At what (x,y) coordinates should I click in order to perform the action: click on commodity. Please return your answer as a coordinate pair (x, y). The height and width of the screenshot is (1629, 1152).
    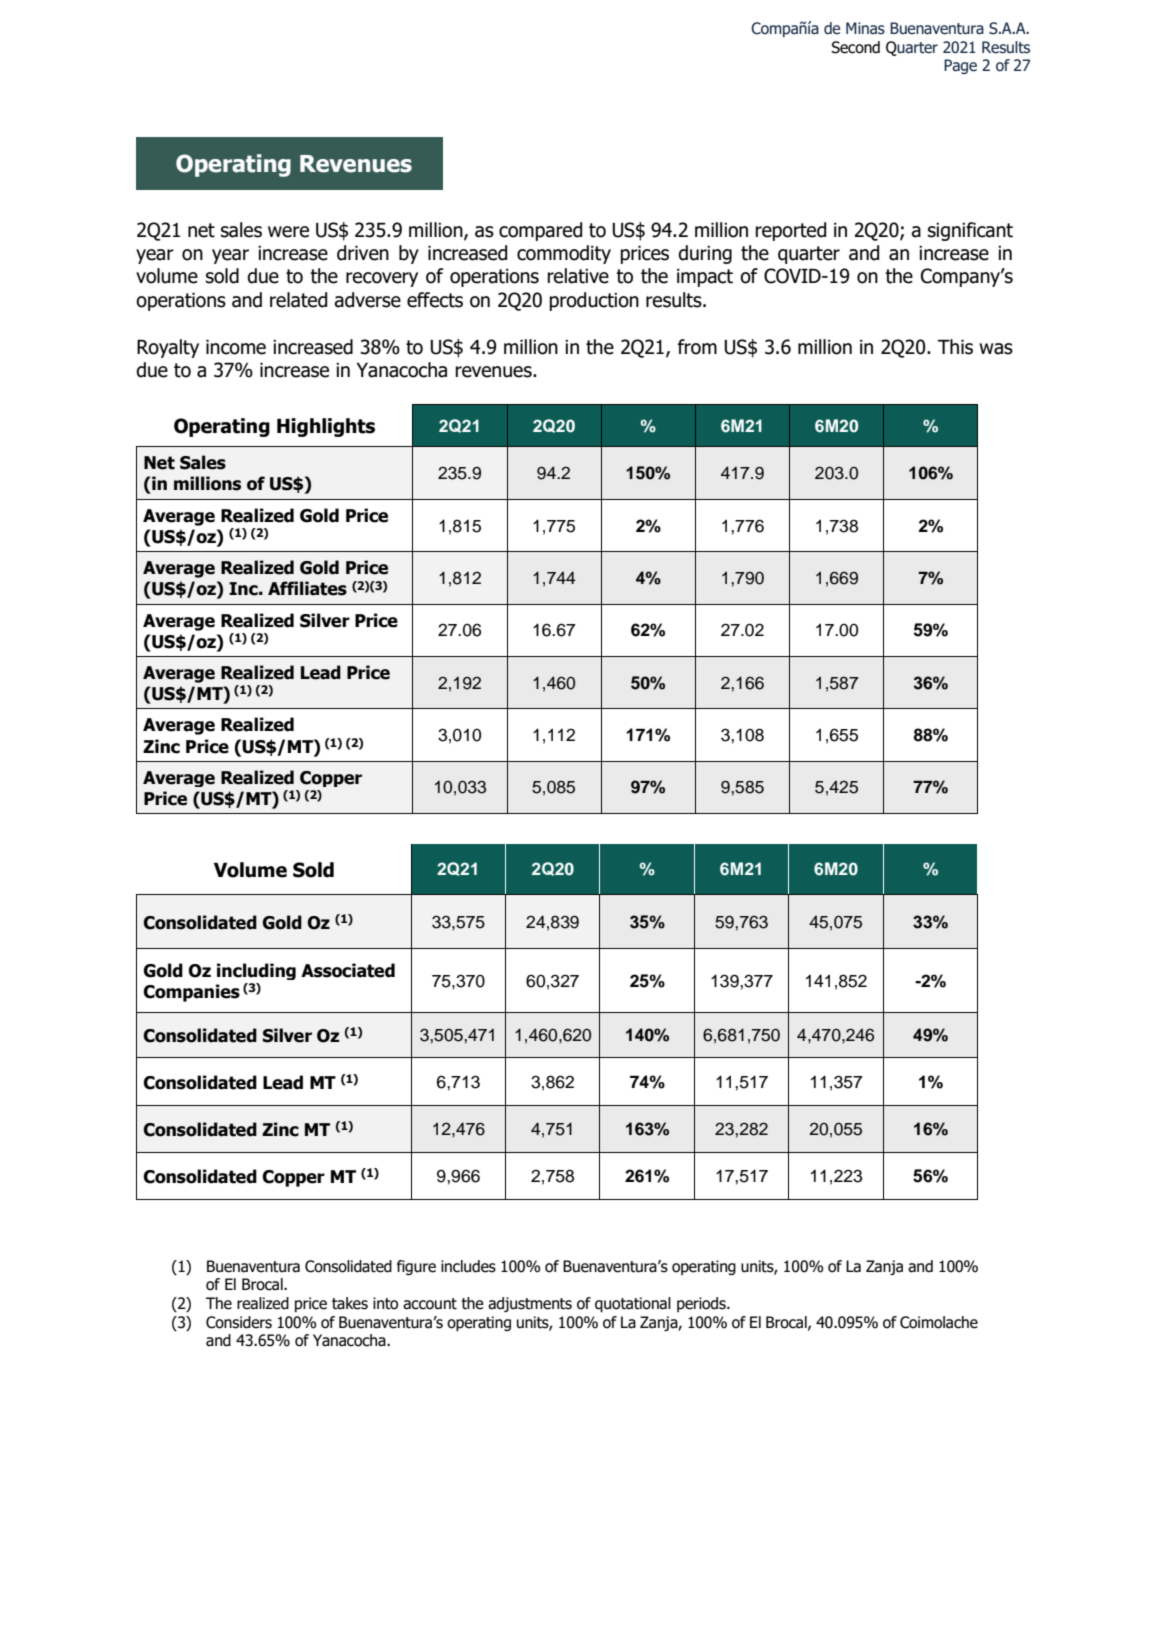
    Looking at the image, I should click on (564, 254).
